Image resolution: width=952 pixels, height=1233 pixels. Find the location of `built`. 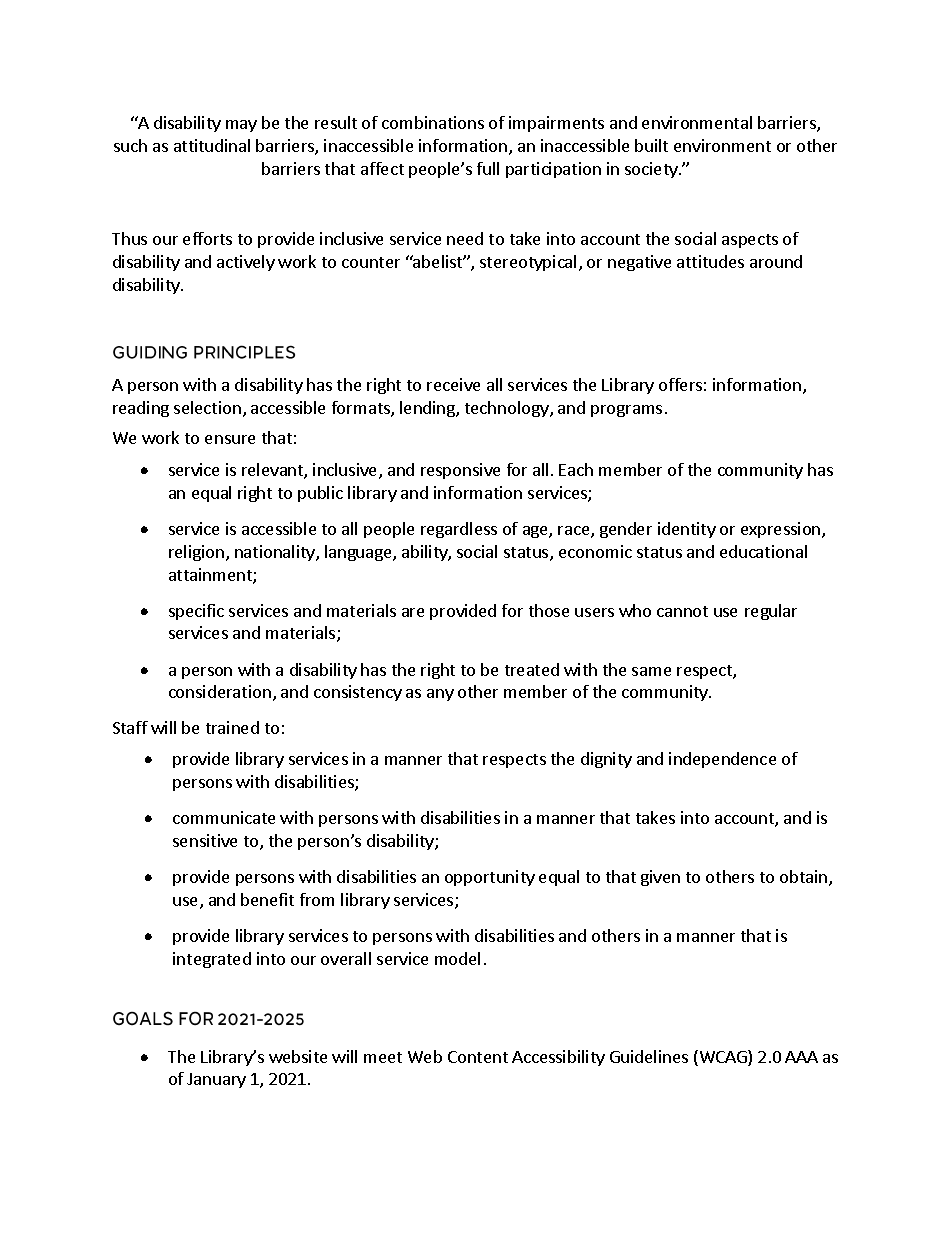

built is located at coordinates (651, 145).
